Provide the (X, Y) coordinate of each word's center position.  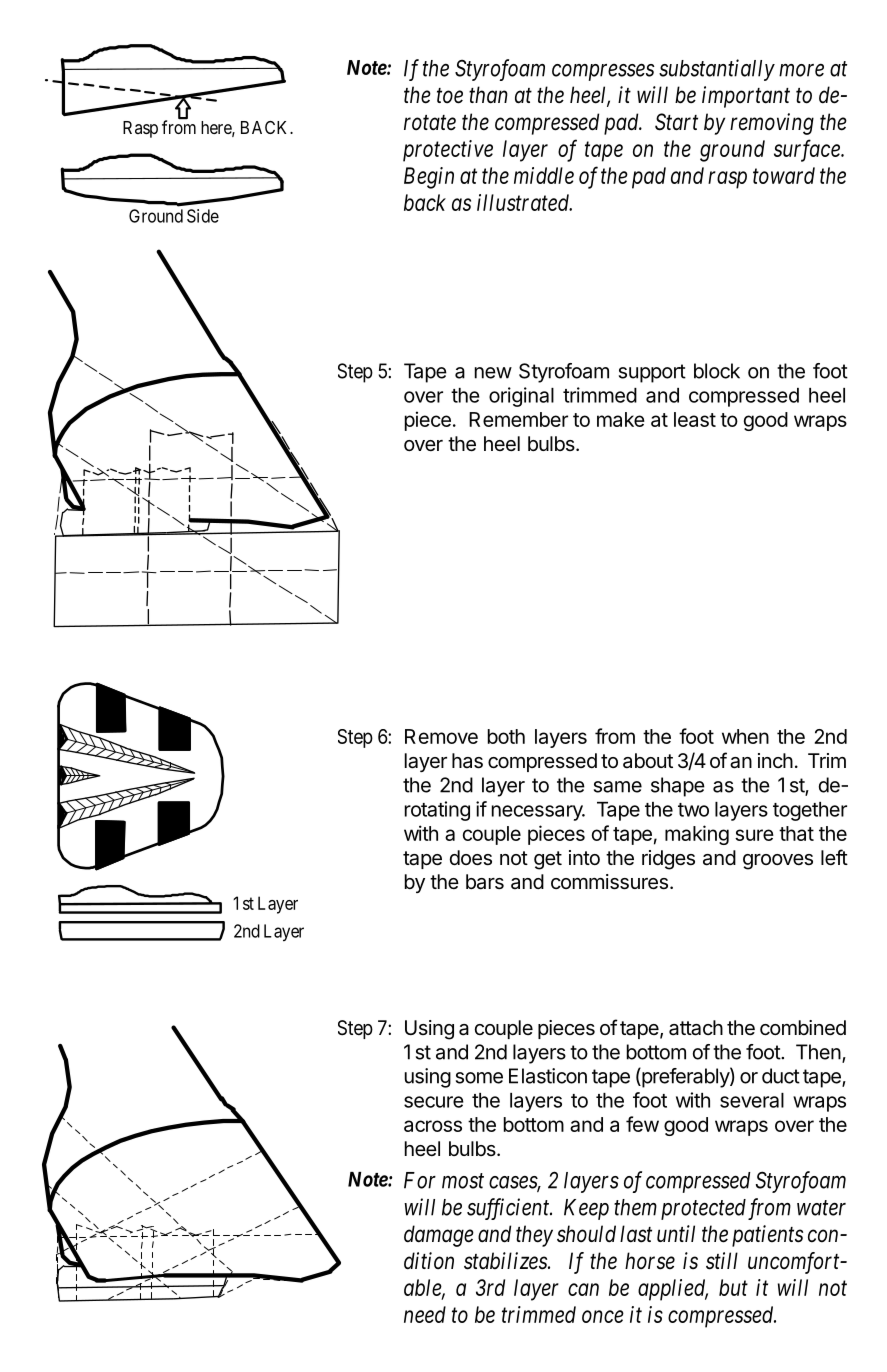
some (479, 1078)
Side (203, 216)
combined (803, 1028)
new (493, 373)
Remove (441, 736)
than (488, 95)
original (521, 397)
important (746, 97)
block (717, 371)
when (745, 736)
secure (434, 1102)
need (425, 1314)
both (506, 736)
